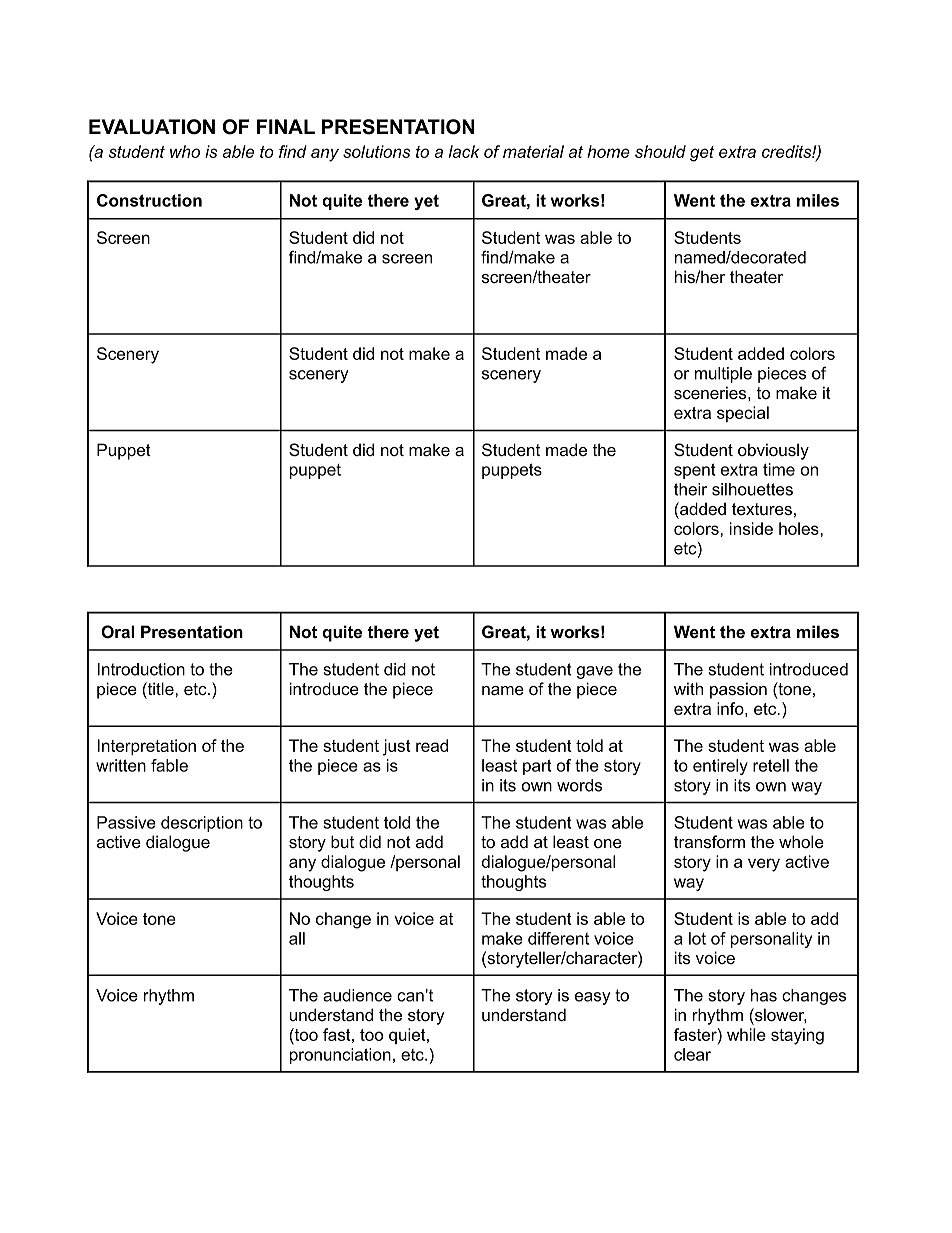 The width and height of the screenshot is (952, 1233). What do you see at coordinates (117, 632) in the screenshot?
I see `Oral` at bounding box center [117, 632].
